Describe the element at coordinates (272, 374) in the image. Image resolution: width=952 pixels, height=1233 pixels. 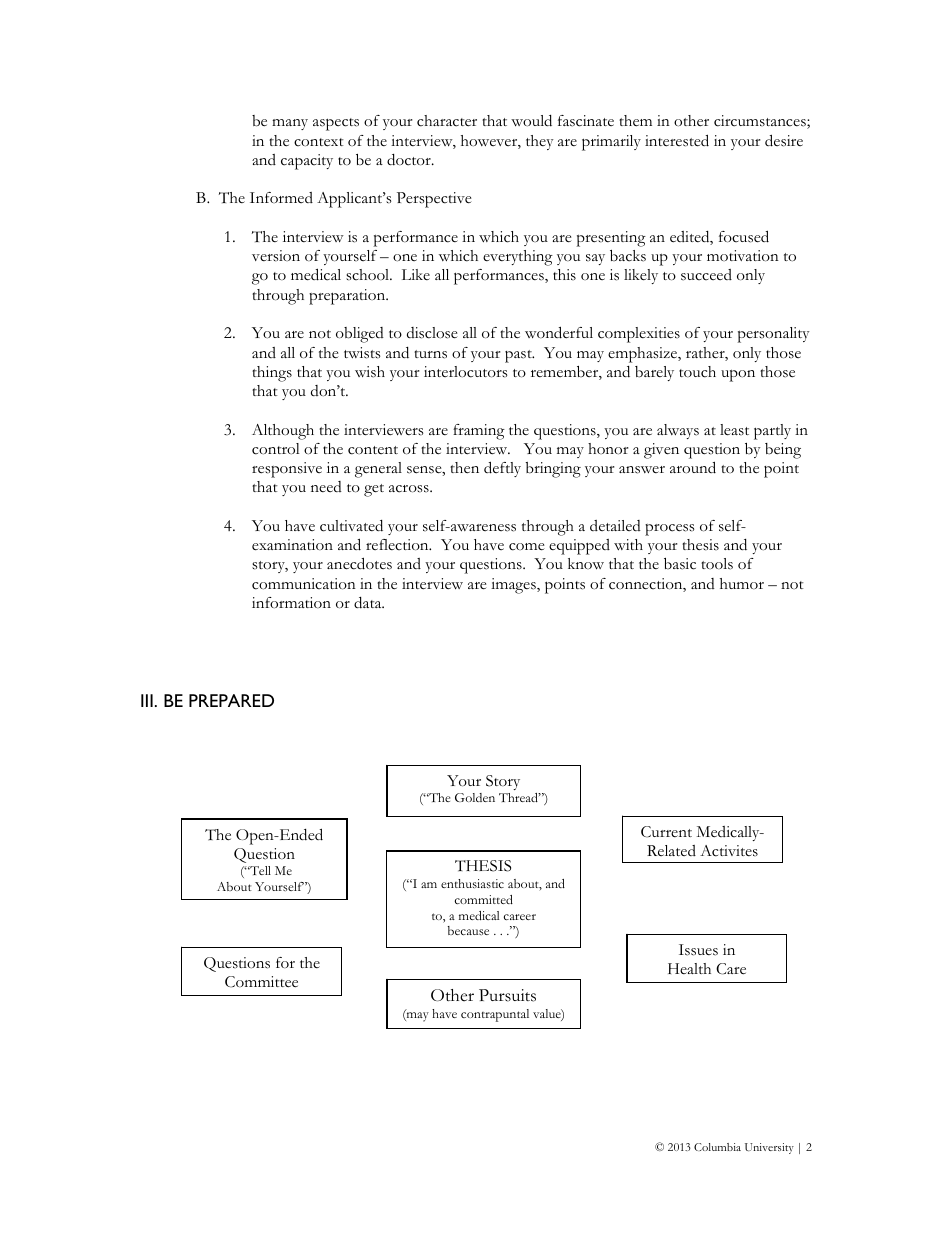
I see `things` at that location.
